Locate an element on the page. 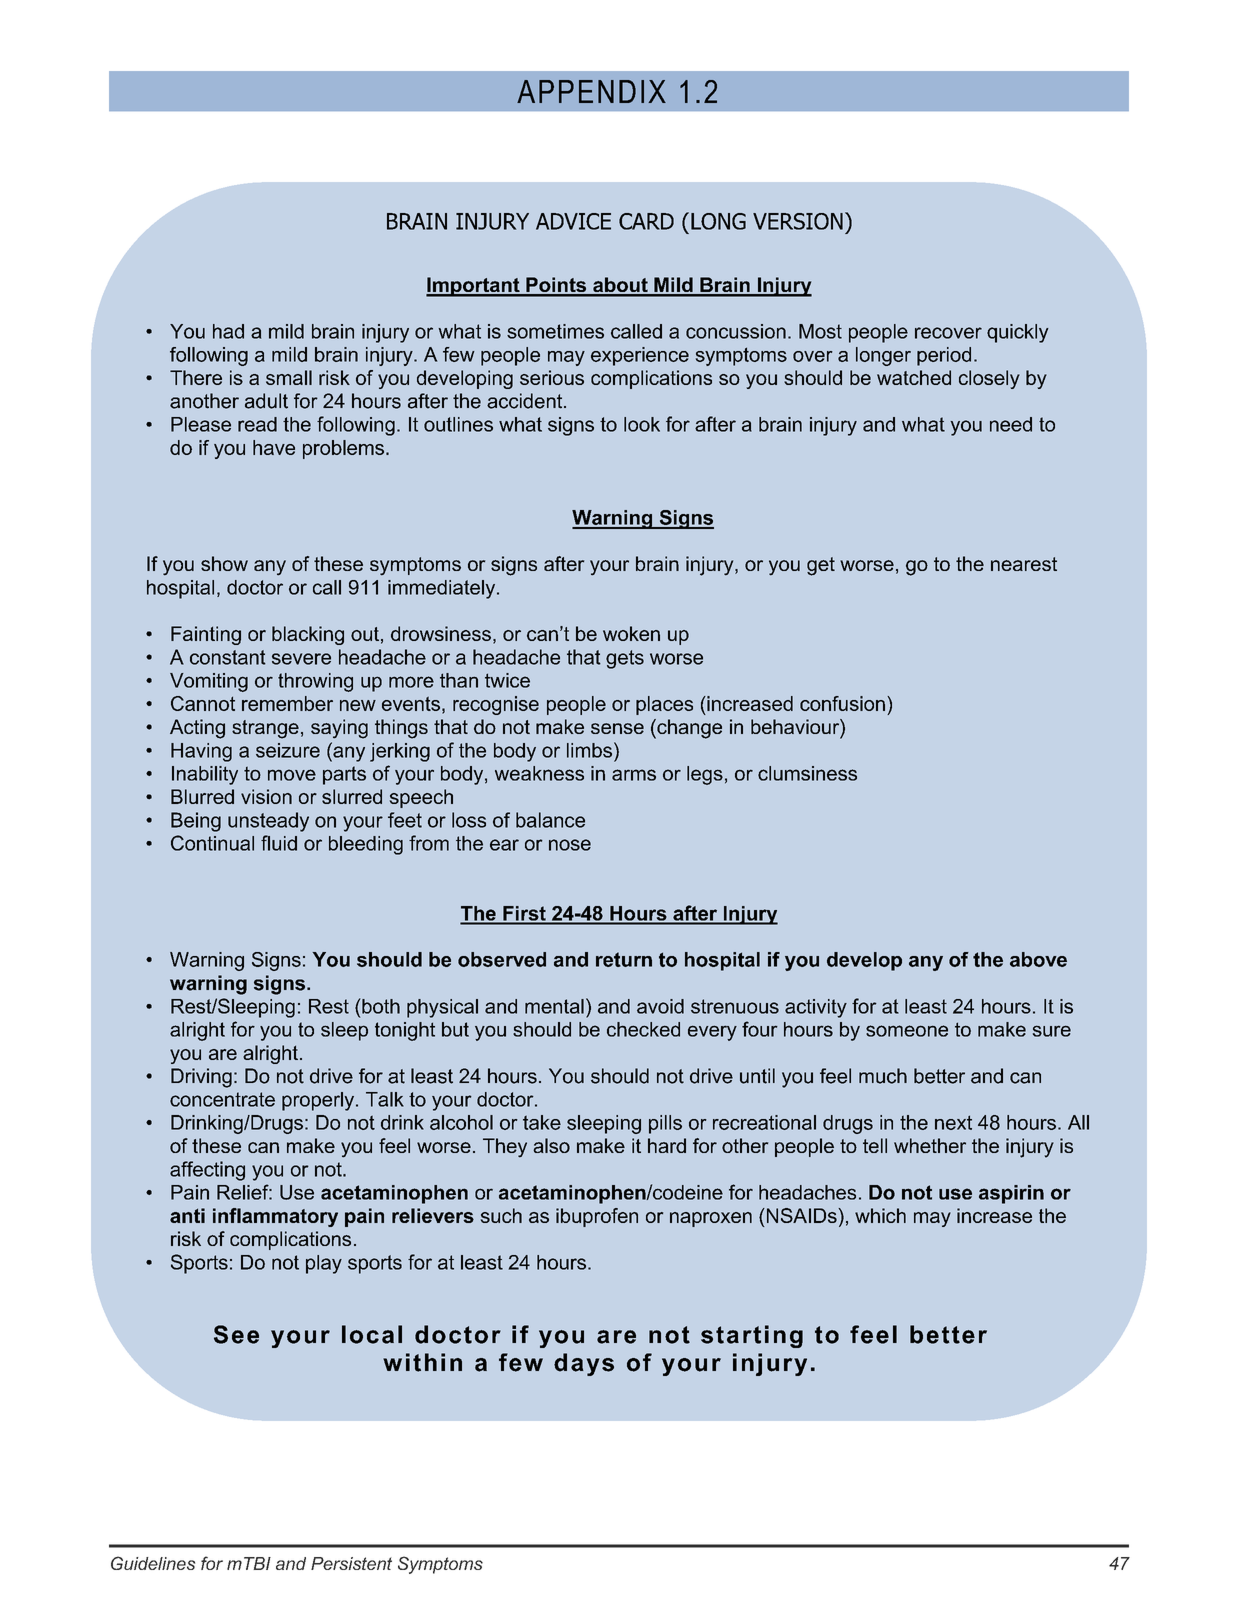 The height and width of the document is (1603, 1238). APPENDIX is located at coordinates (591, 91).
